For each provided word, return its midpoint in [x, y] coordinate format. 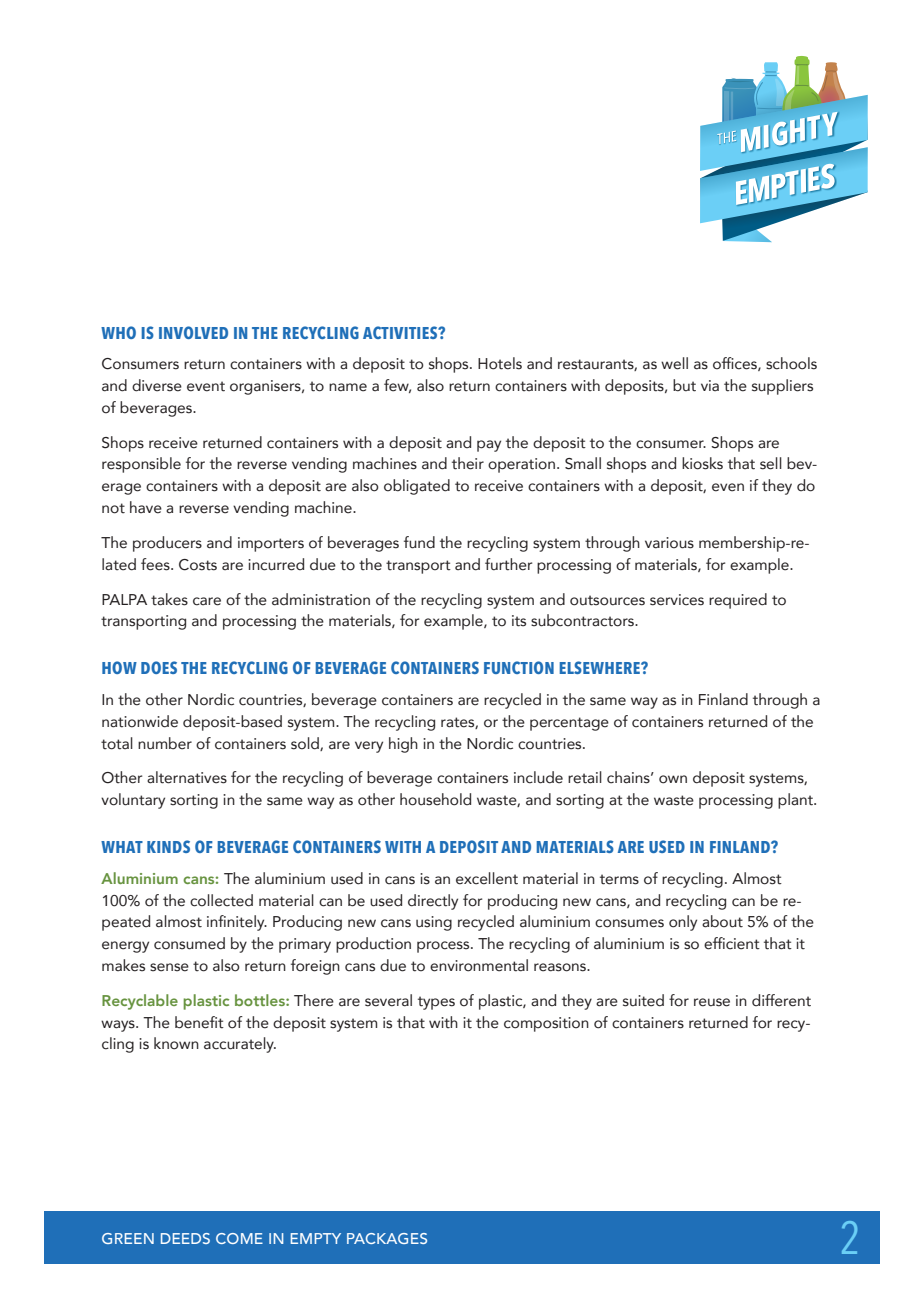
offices [736, 364]
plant [796, 801]
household [435, 799]
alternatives [187, 777]
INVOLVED [193, 332]
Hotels [500, 363]
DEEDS [185, 1238]
